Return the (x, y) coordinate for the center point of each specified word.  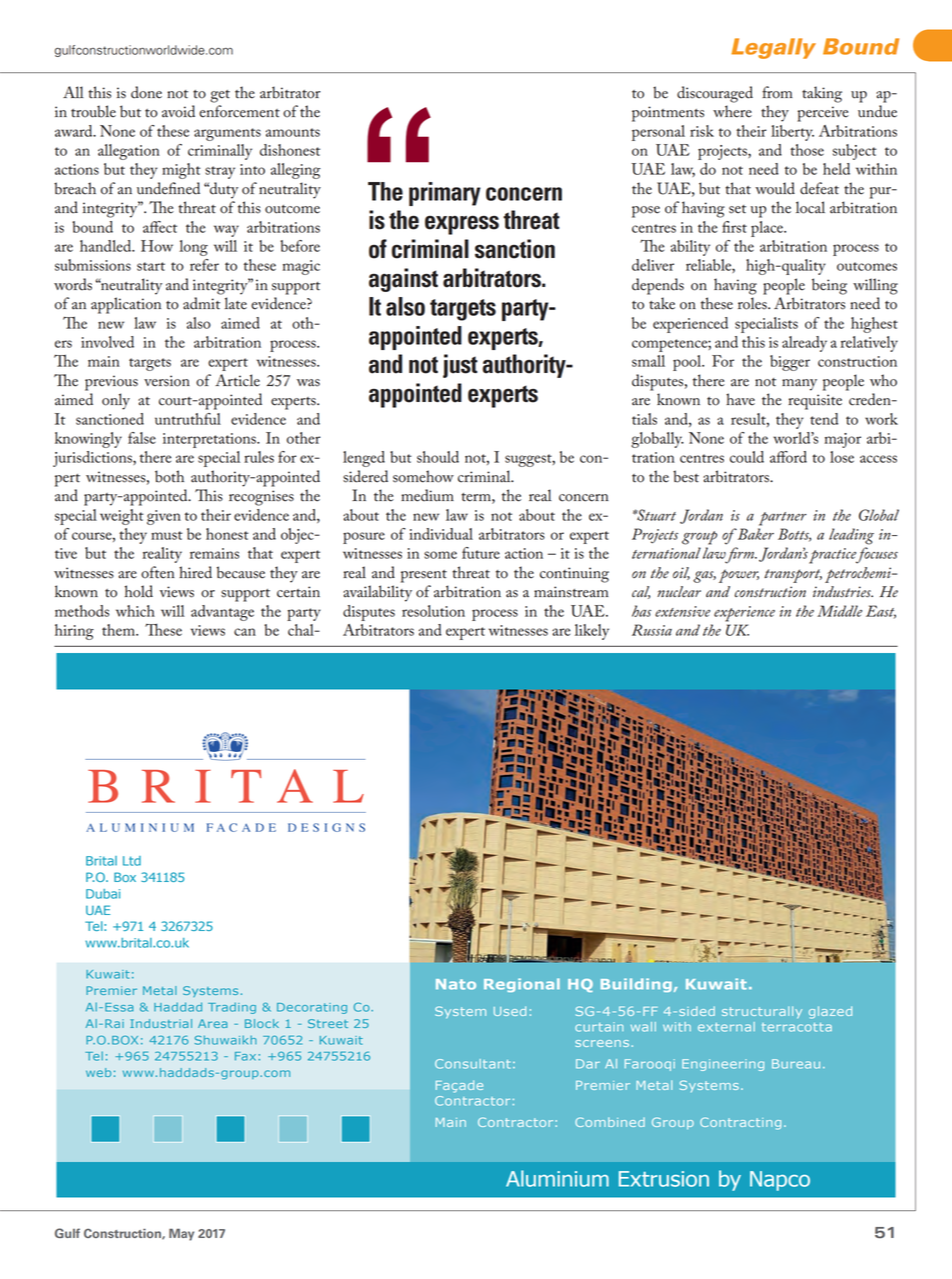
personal (658, 133)
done (146, 92)
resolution (433, 611)
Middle (839, 611)
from (777, 92)
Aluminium (557, 1178)
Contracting (740, 1123)
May (181, 1235)
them (119, 630)
